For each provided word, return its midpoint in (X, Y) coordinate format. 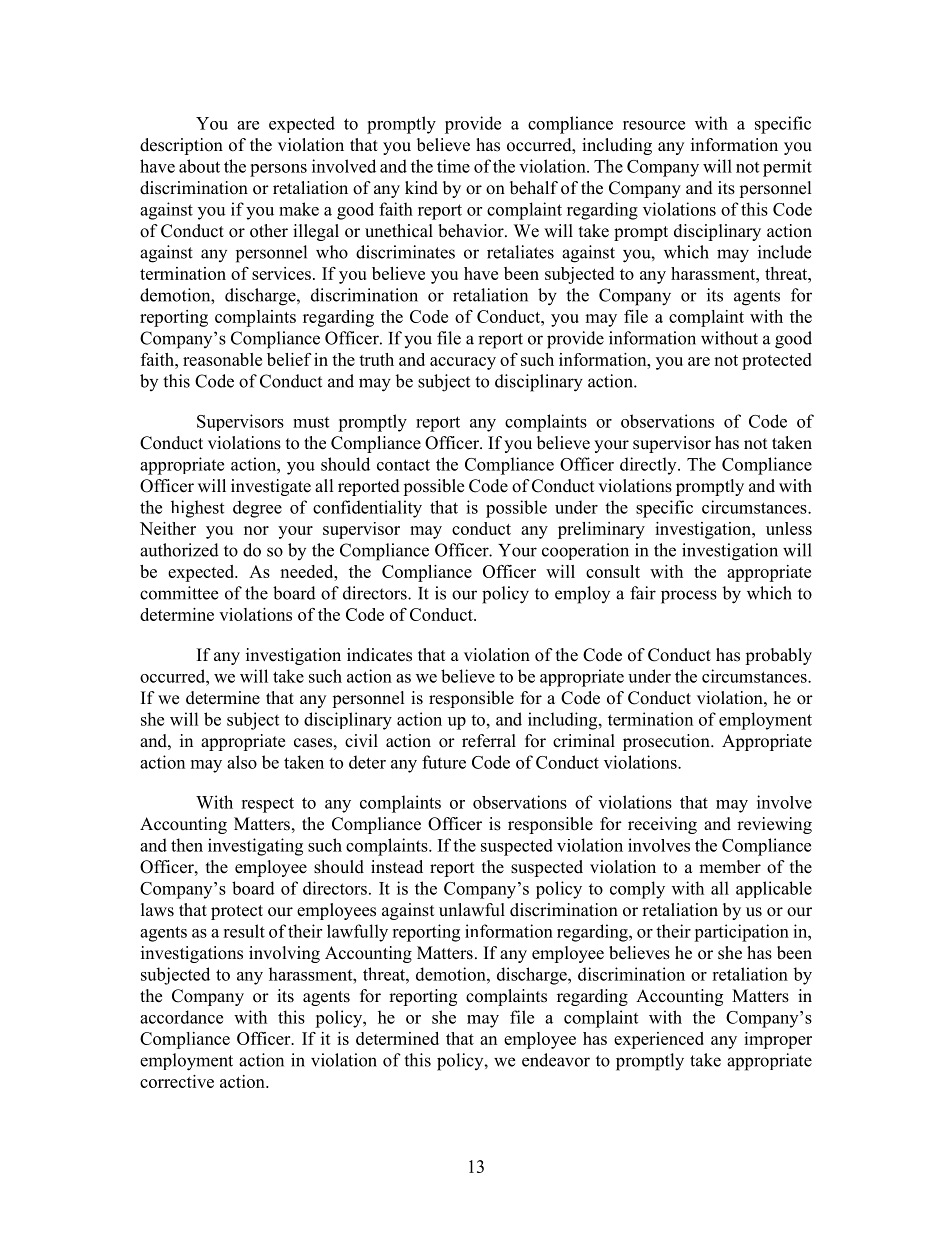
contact (403, 465)
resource (654, 125)
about (199, 166)
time (453, 166)
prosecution (667, 742)
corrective (177, 1081)
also (242, 762)
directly (649, 466)
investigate (271, 487)
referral (489, 741)
